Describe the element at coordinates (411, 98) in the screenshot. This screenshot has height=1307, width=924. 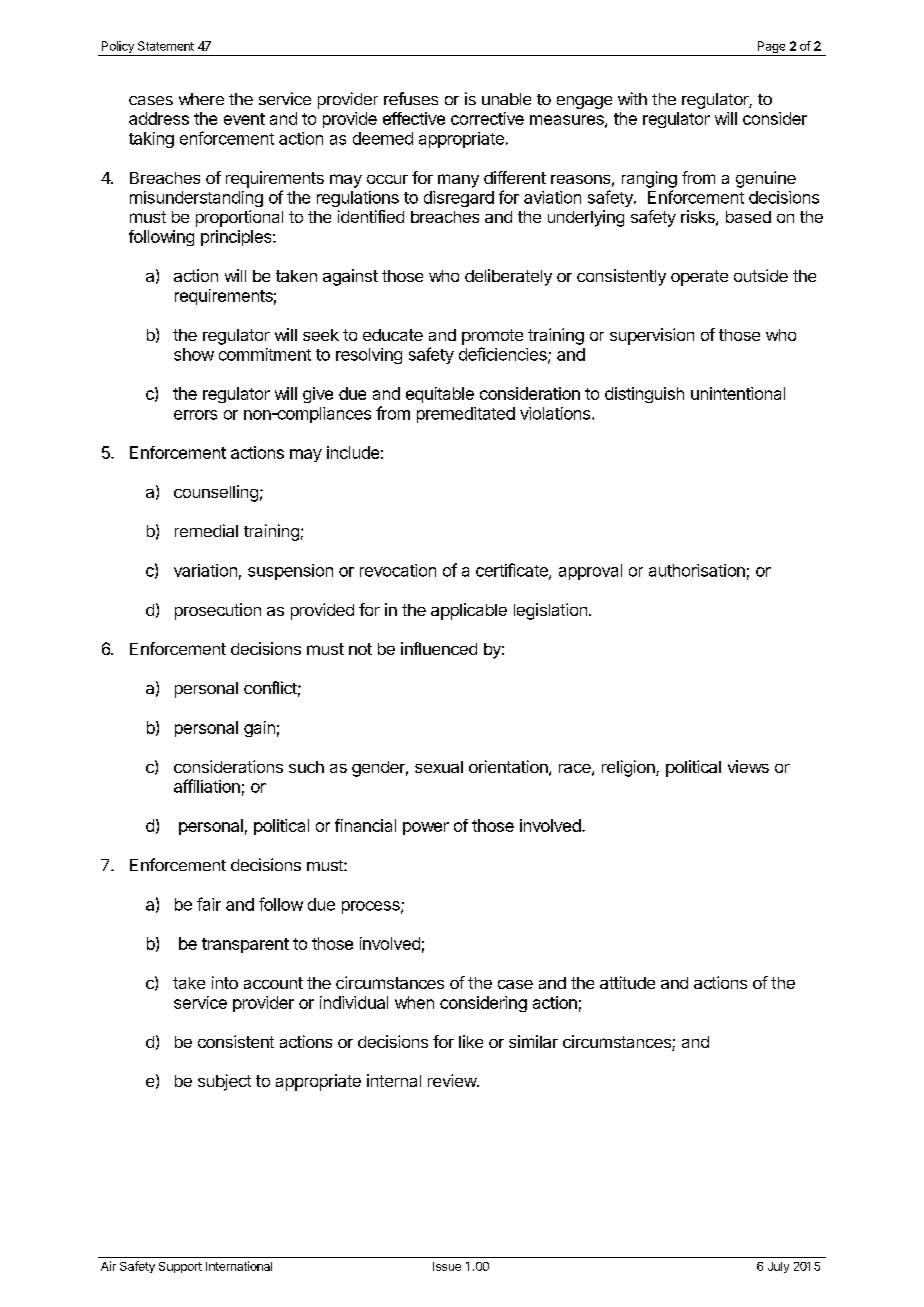
I see `refuses` at that location.
